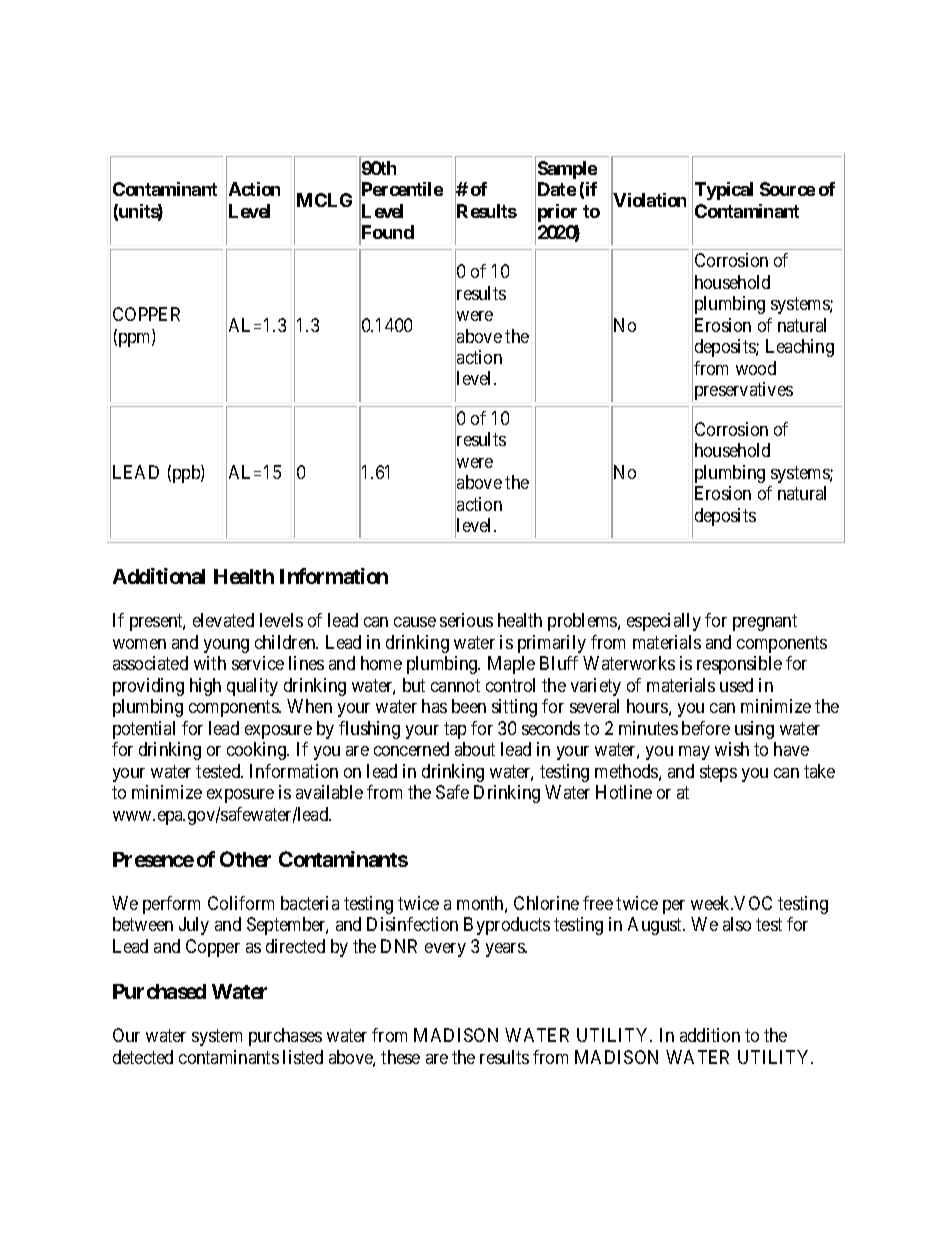 The height and width of the screenshot is (1233, 952). I want to click on Leaching, so click(800, 348).
